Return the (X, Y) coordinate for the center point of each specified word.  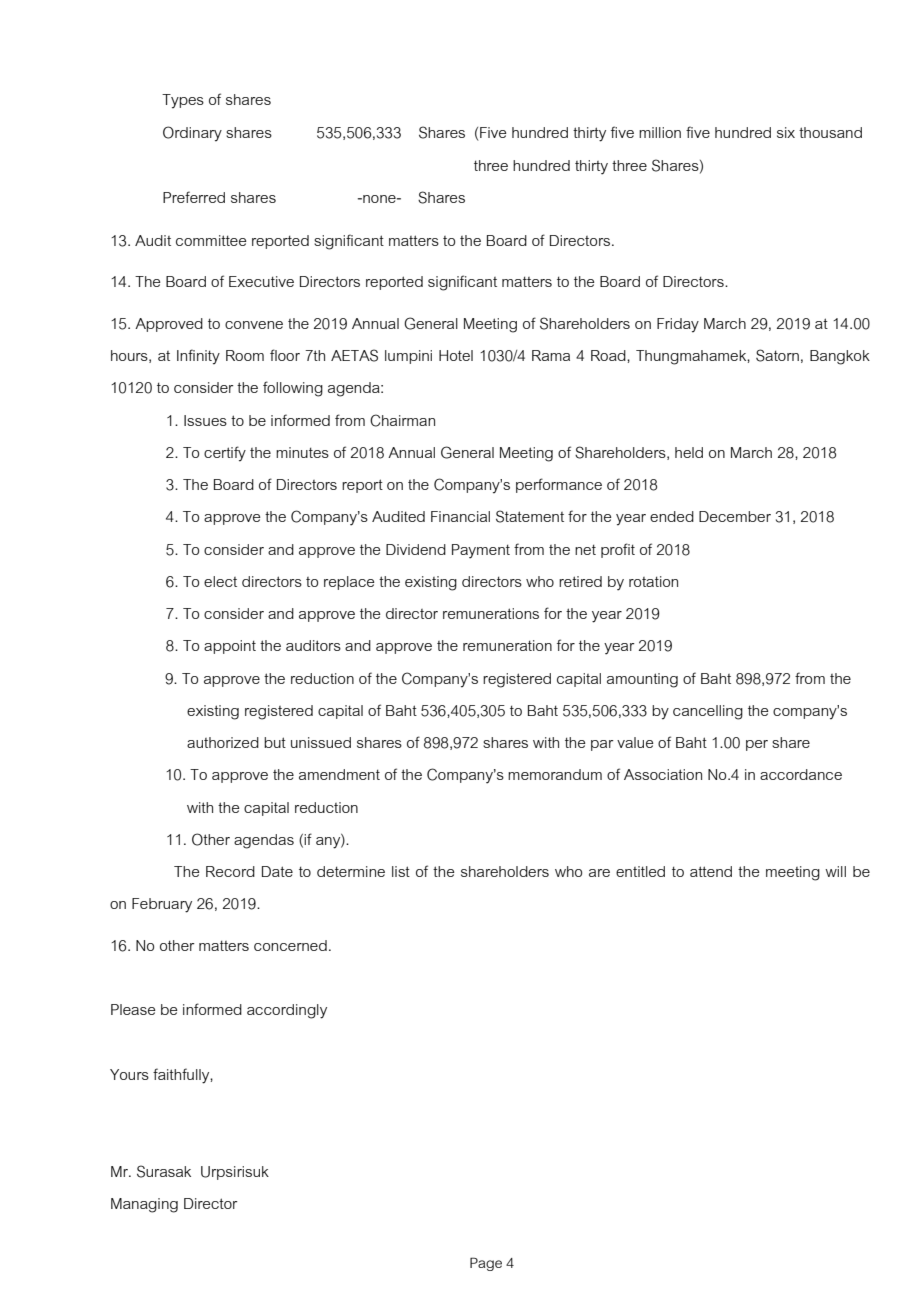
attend (711, 871)
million (660, 132)
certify (225, 454)
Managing (144, 1205)
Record (230, 871)
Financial (460, 516)
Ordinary (192, 134)
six (786, 132)
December (735, 516)
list (401, 871)
